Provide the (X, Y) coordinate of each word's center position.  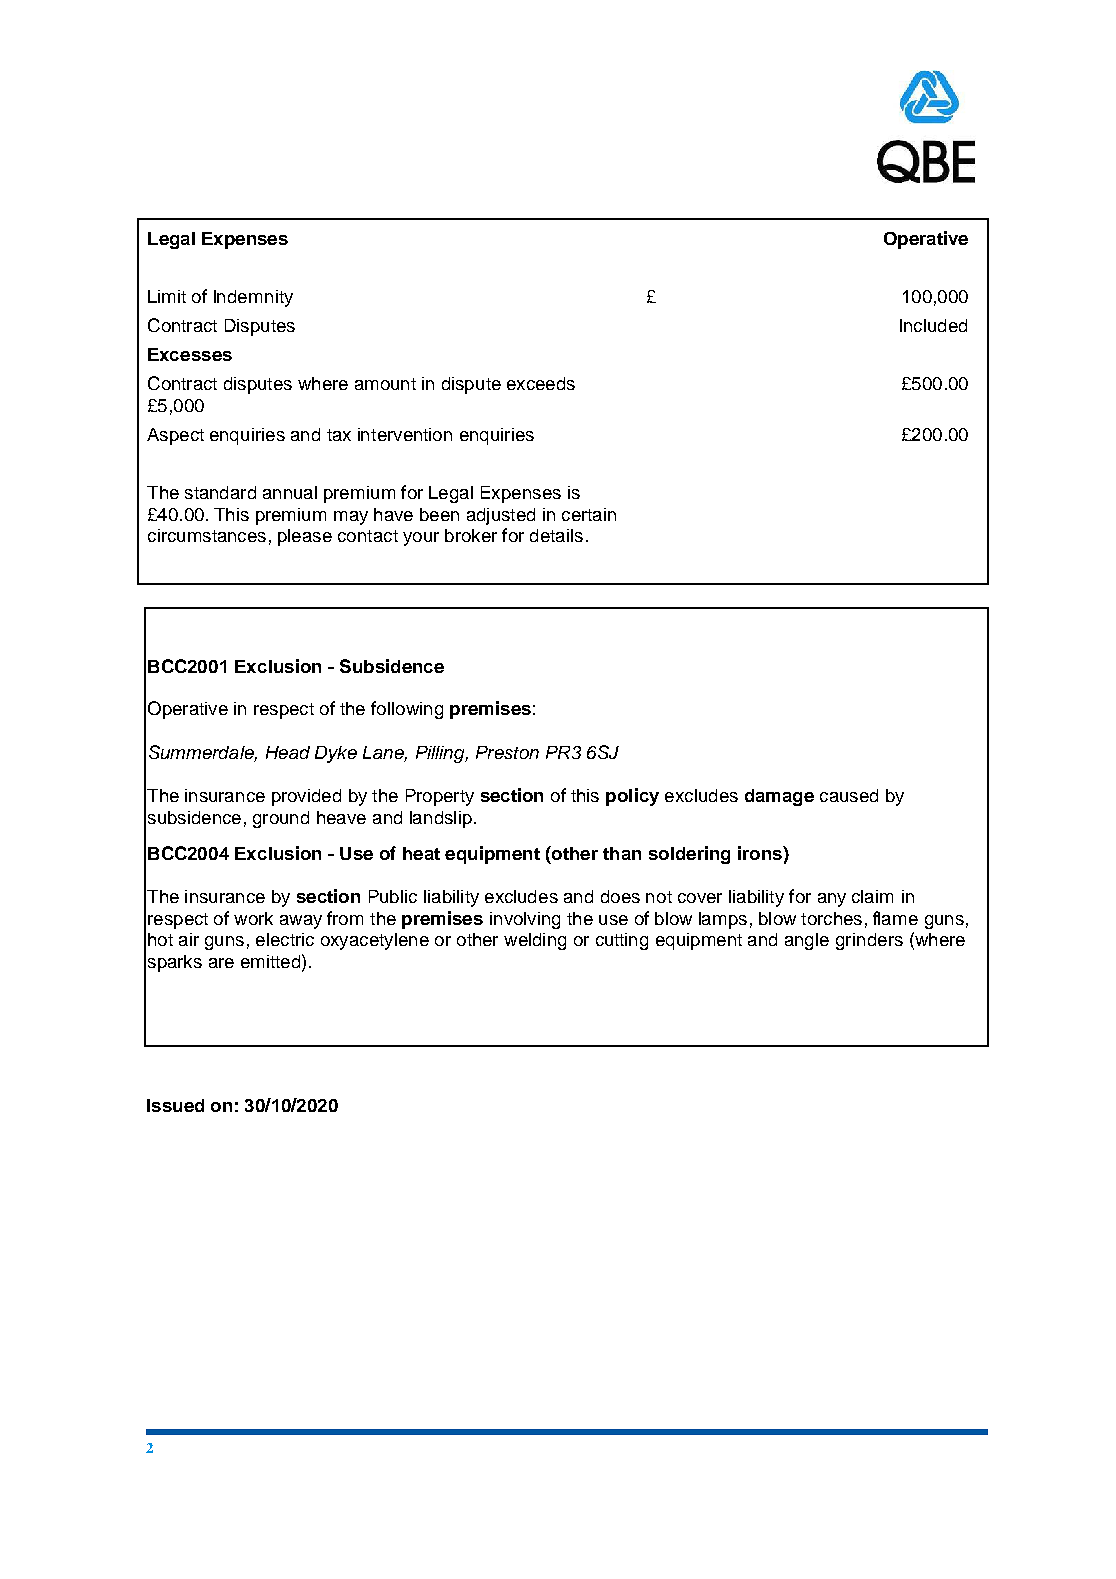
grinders (869, 941)
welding (535, 941)
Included (933, 325)
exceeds (541, 383)
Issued (175, 1105)
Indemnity (253, 298)
